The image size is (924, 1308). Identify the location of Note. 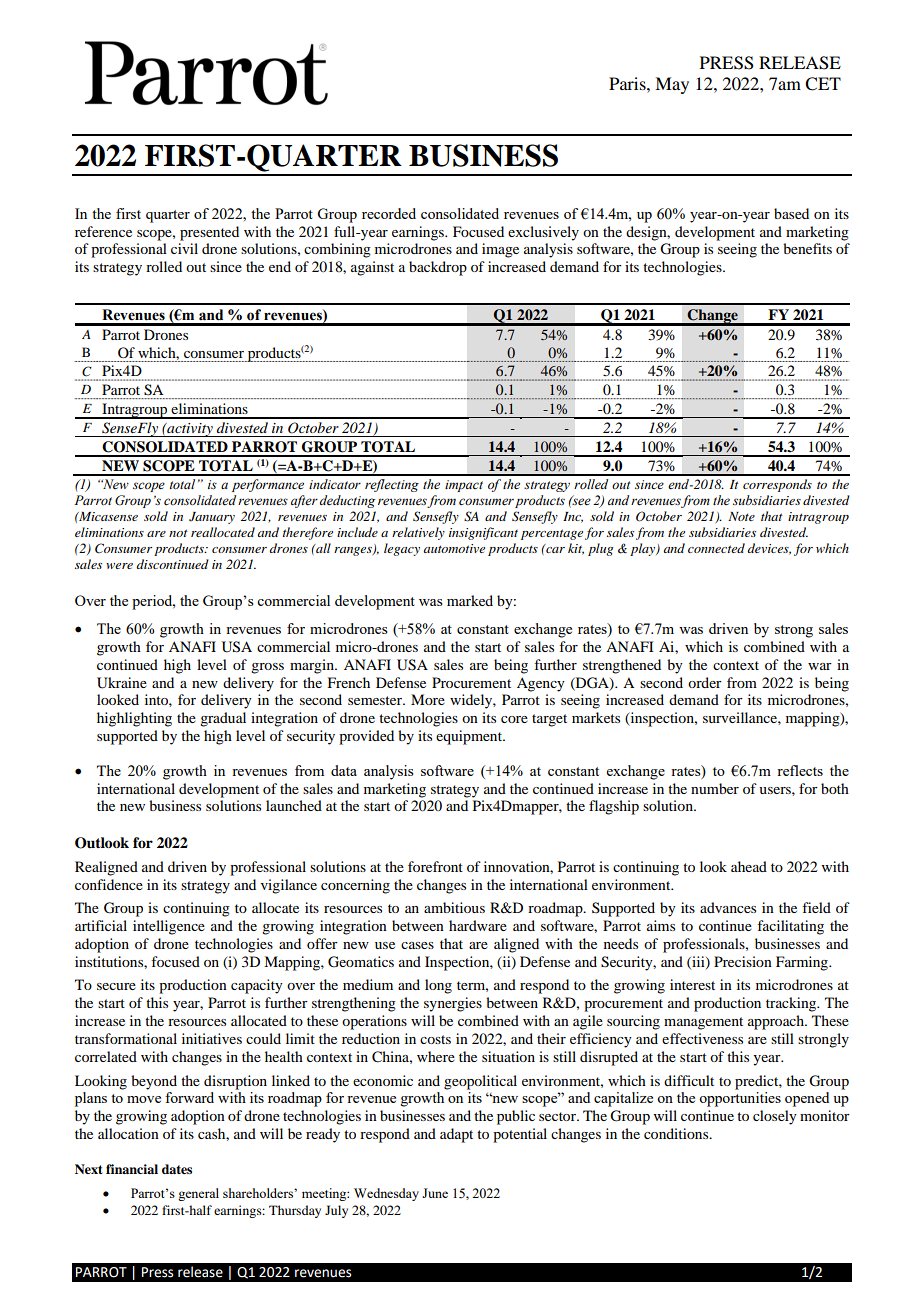
(741, 516).
